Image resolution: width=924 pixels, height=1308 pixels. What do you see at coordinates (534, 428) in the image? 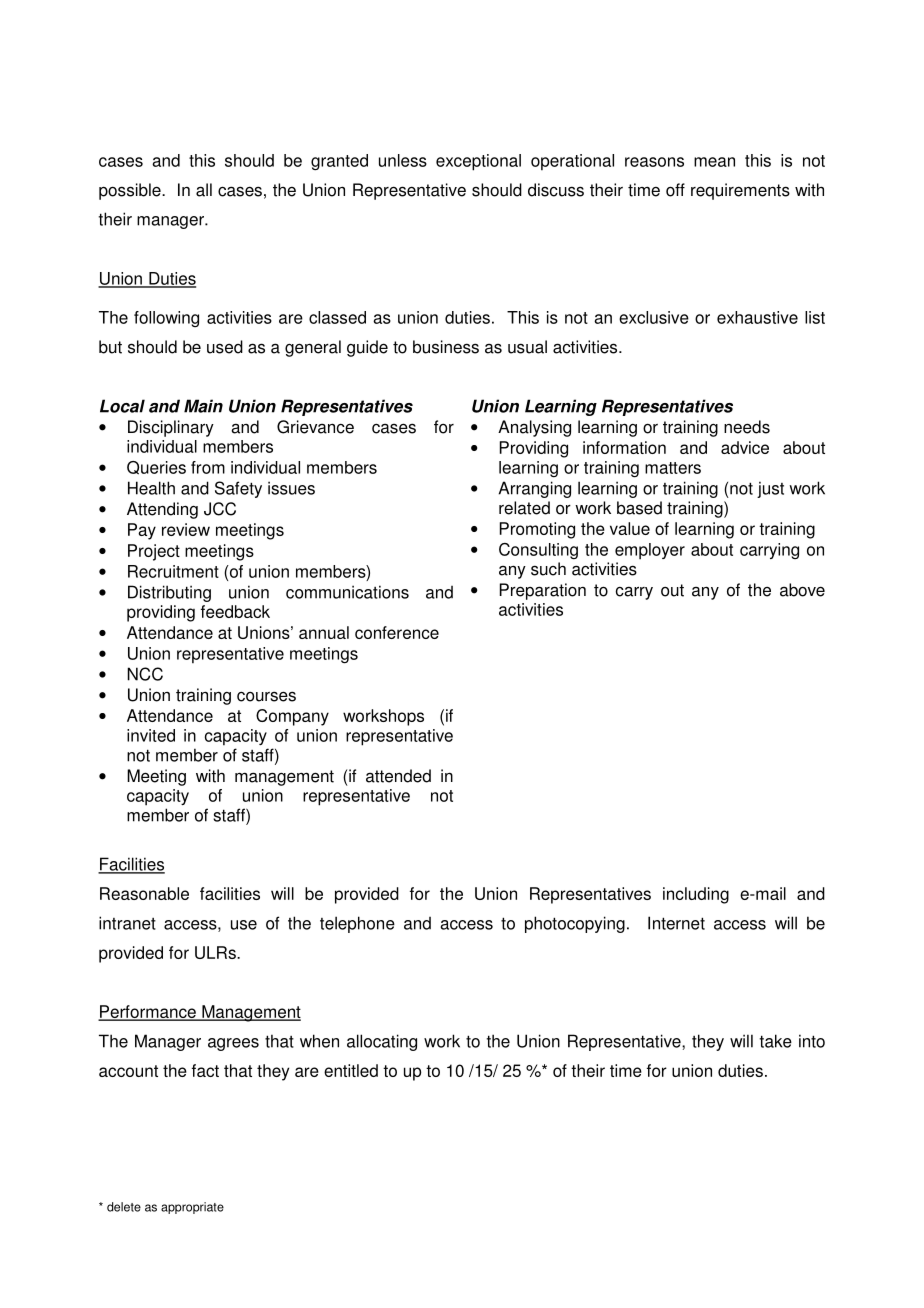
I see `Analysing` at bounding box center [534, 428].
